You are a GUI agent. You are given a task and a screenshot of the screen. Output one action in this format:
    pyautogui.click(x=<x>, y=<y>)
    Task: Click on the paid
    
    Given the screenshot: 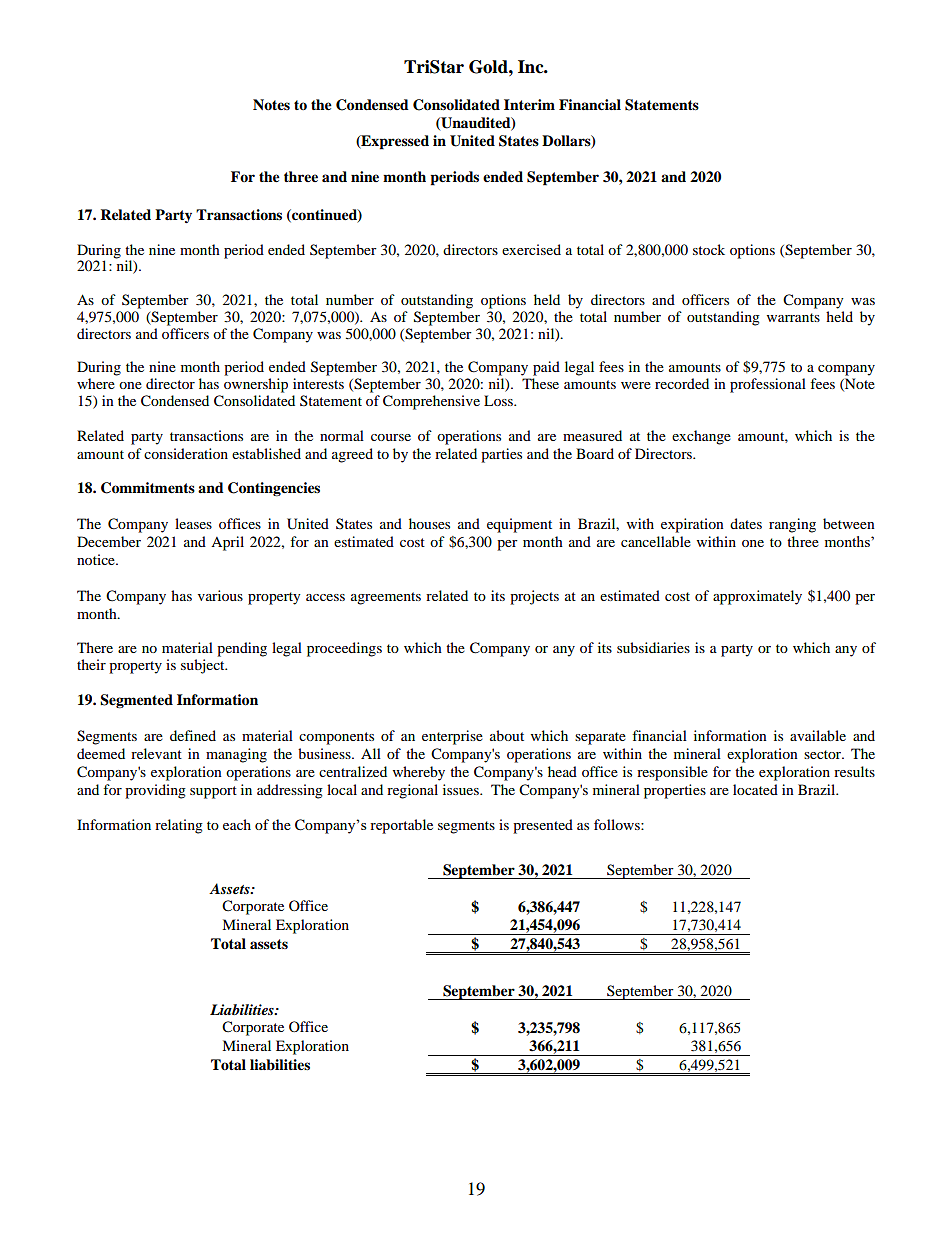 What is the action you would take?
    pyautogui.click(x=546, y=368)
